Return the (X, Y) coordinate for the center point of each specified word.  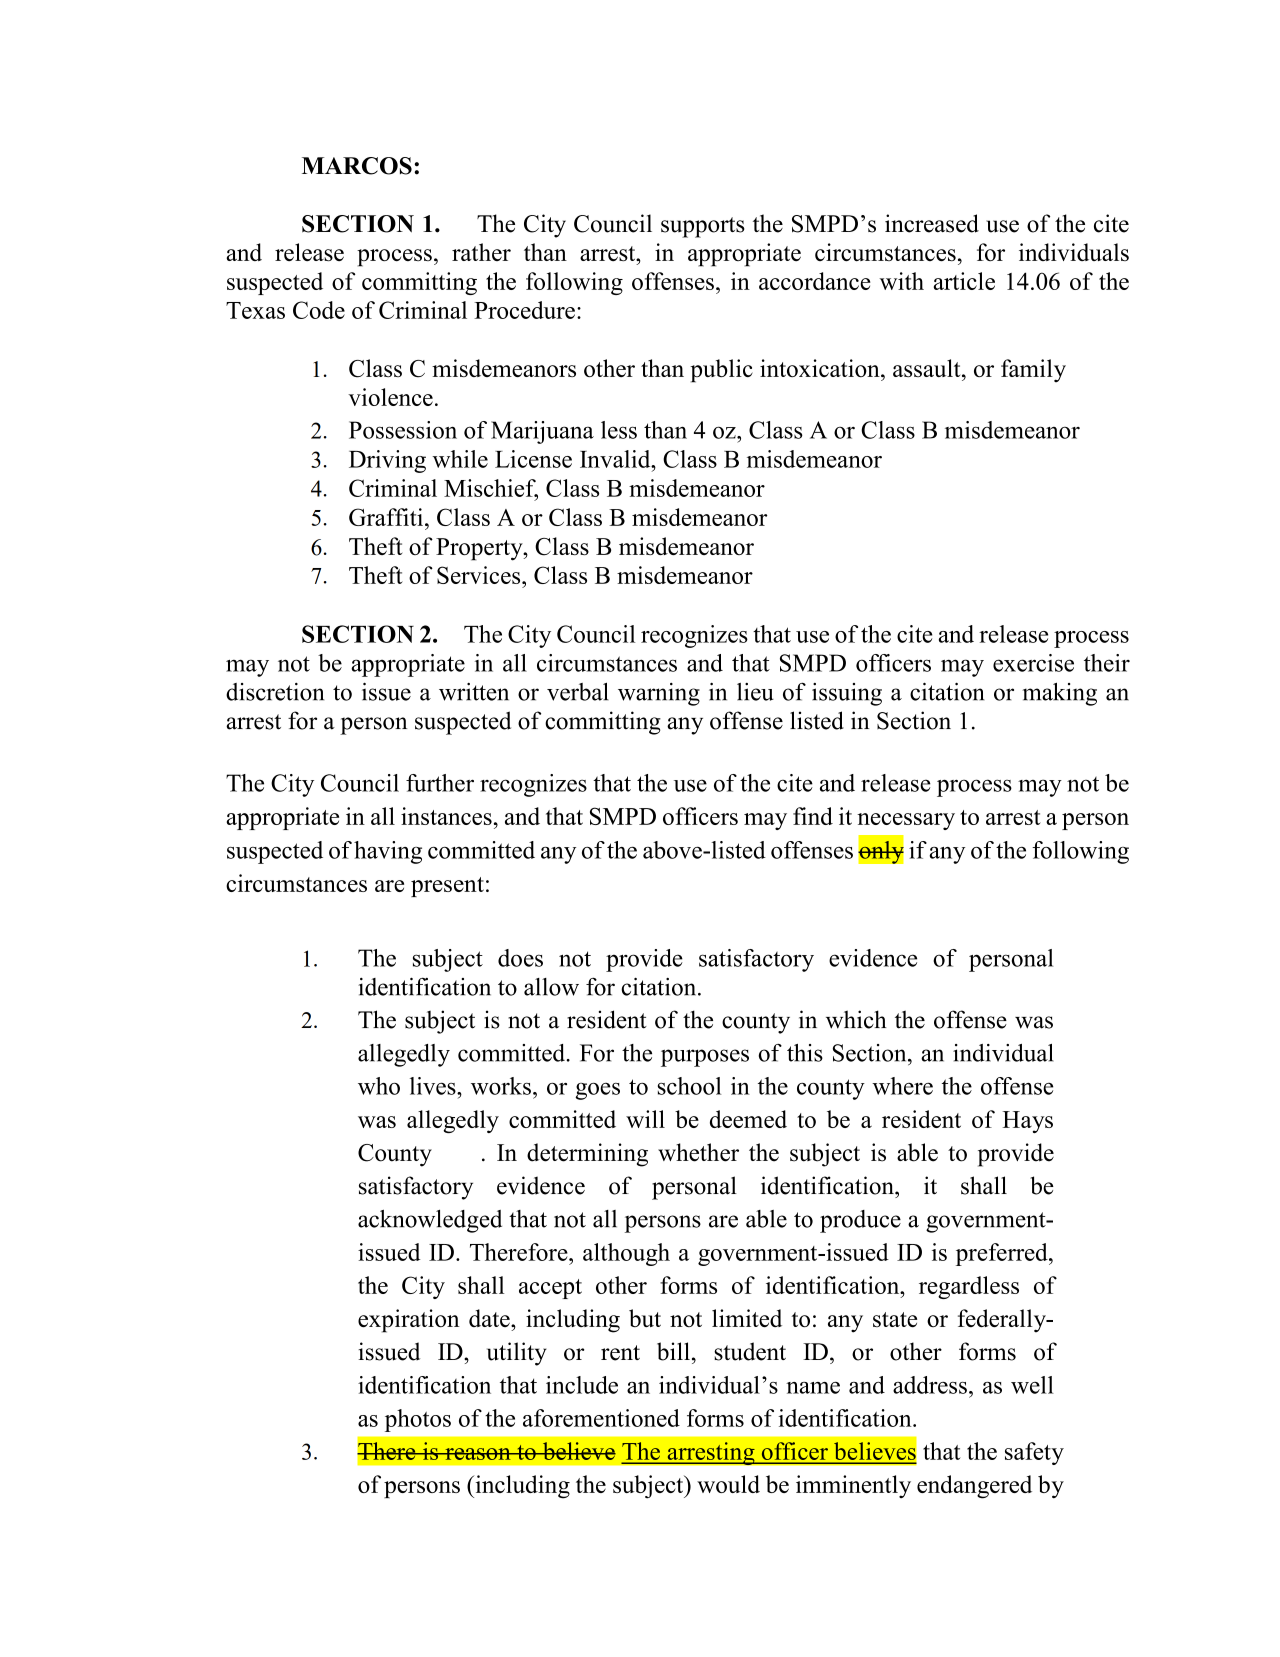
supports (703, 227)
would (728, 1484)
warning (659, 694)
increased (932, 223)
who (379, 1086)
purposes (705, 1058)
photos (418, 1420)
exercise (1033, 663)
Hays (1028, 1122)
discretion (275, 692)
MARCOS (357, 166)
